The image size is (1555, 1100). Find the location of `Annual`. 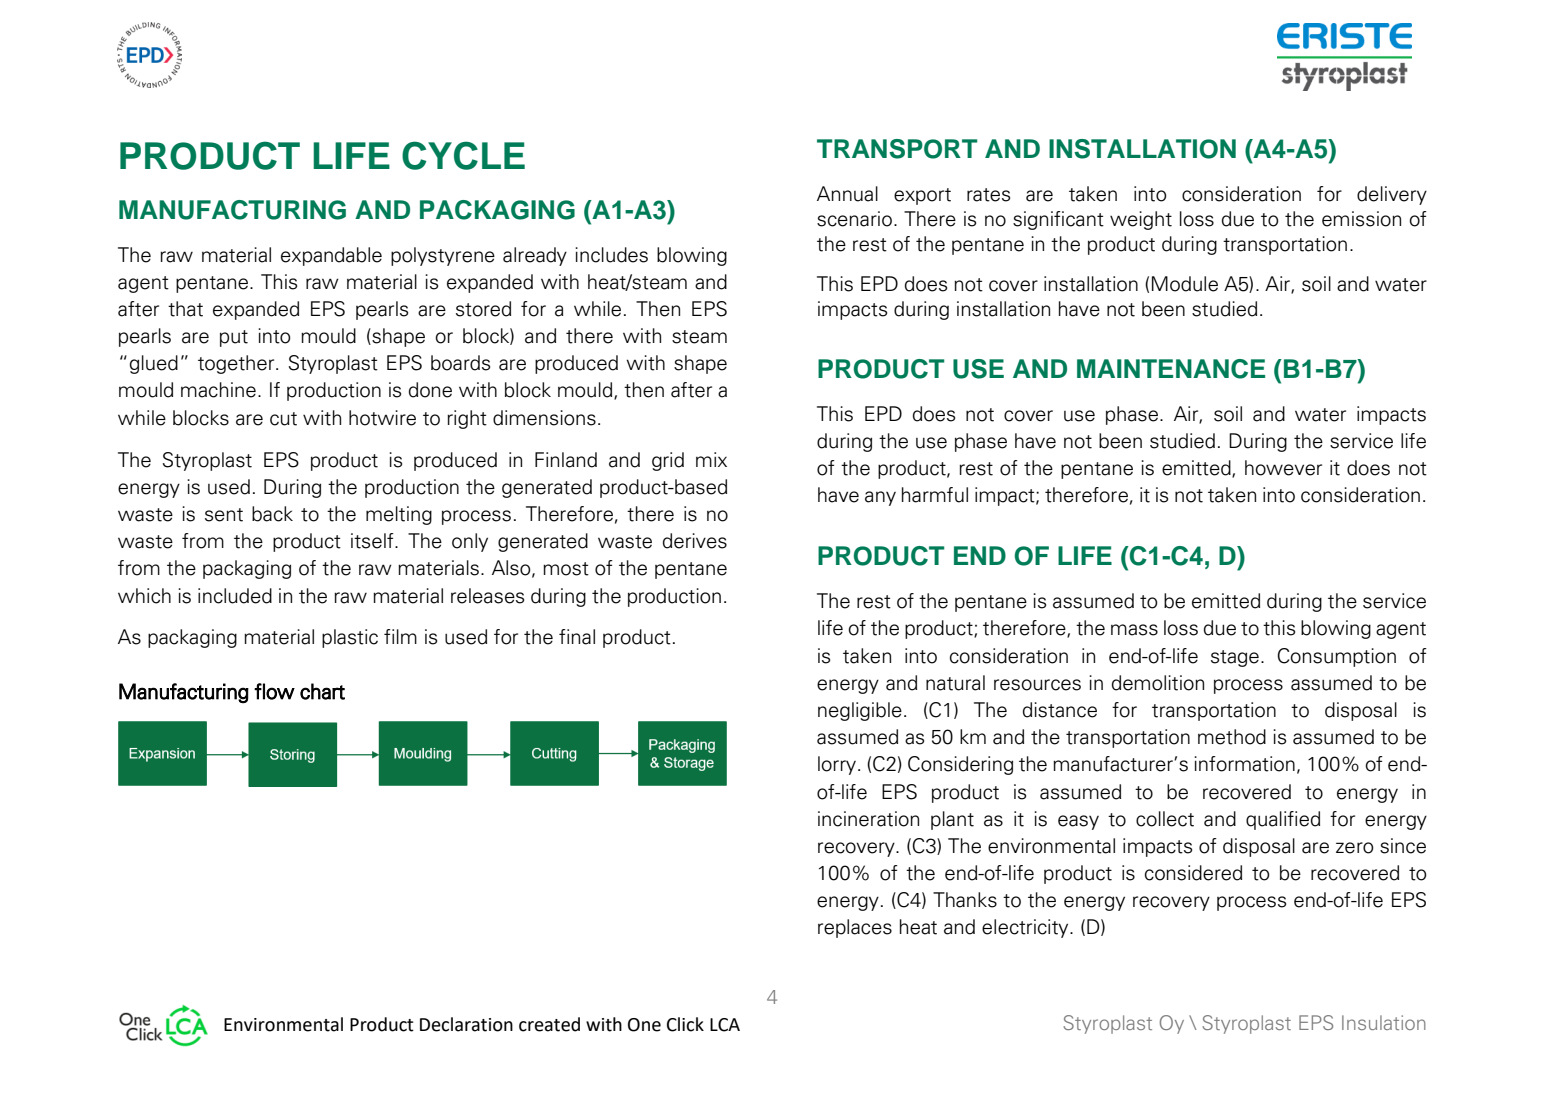

Annual is located at coordinates (847, 194).
